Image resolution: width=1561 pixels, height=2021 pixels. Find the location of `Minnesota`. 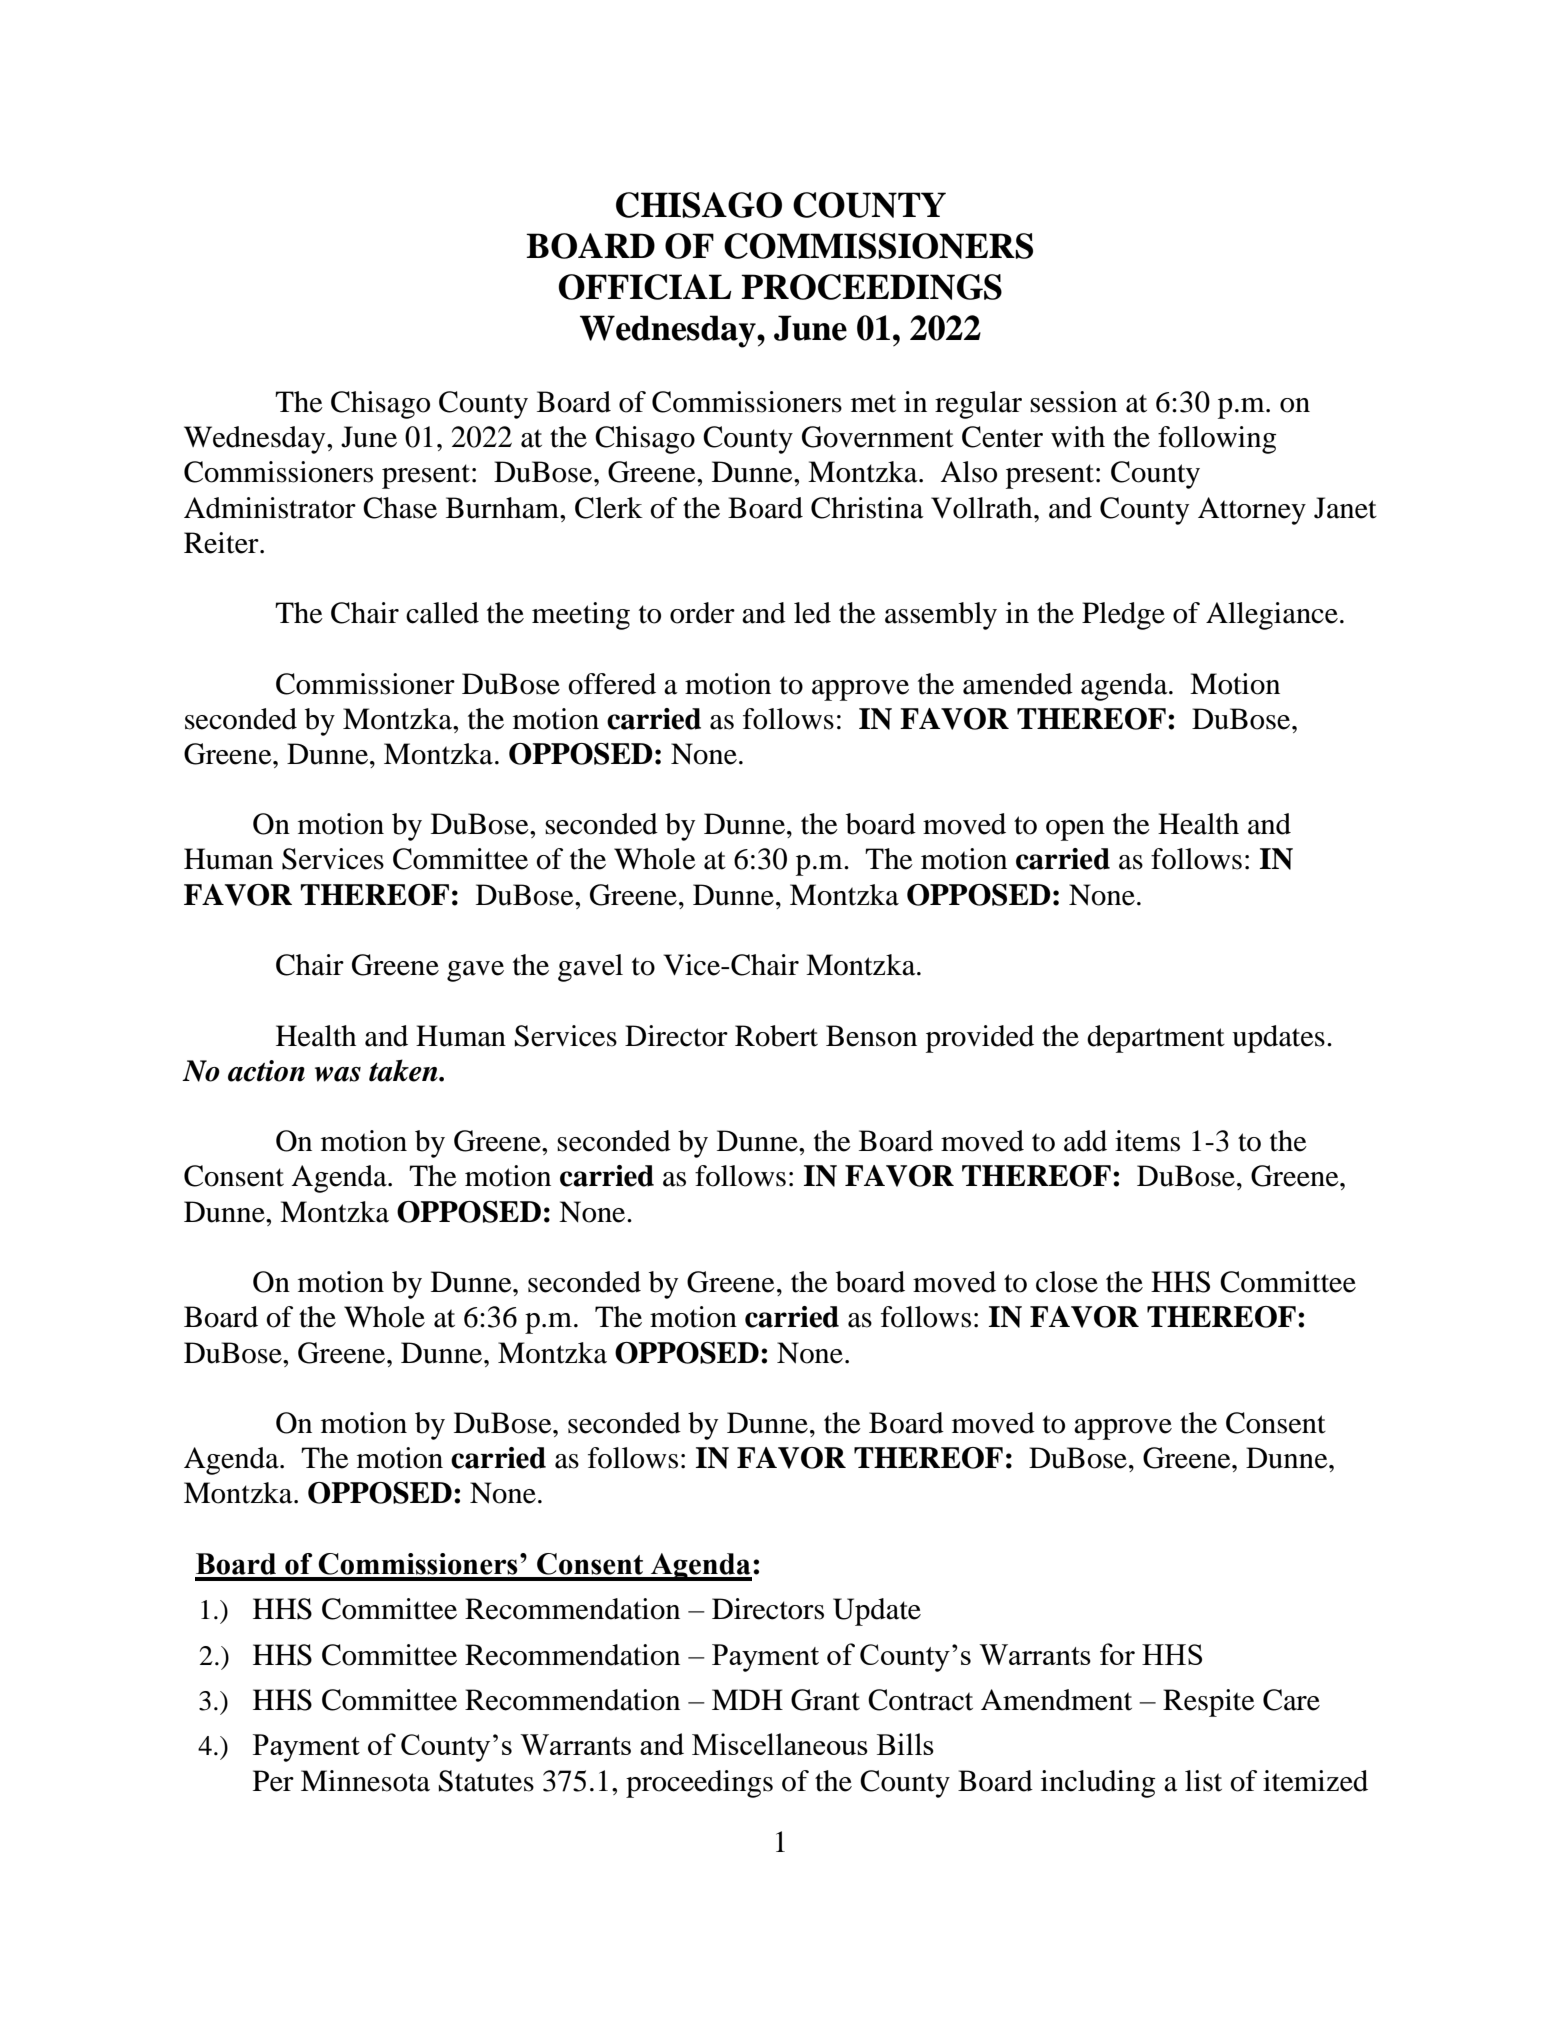

Minnesota is located at coordinates (365, 1781).
